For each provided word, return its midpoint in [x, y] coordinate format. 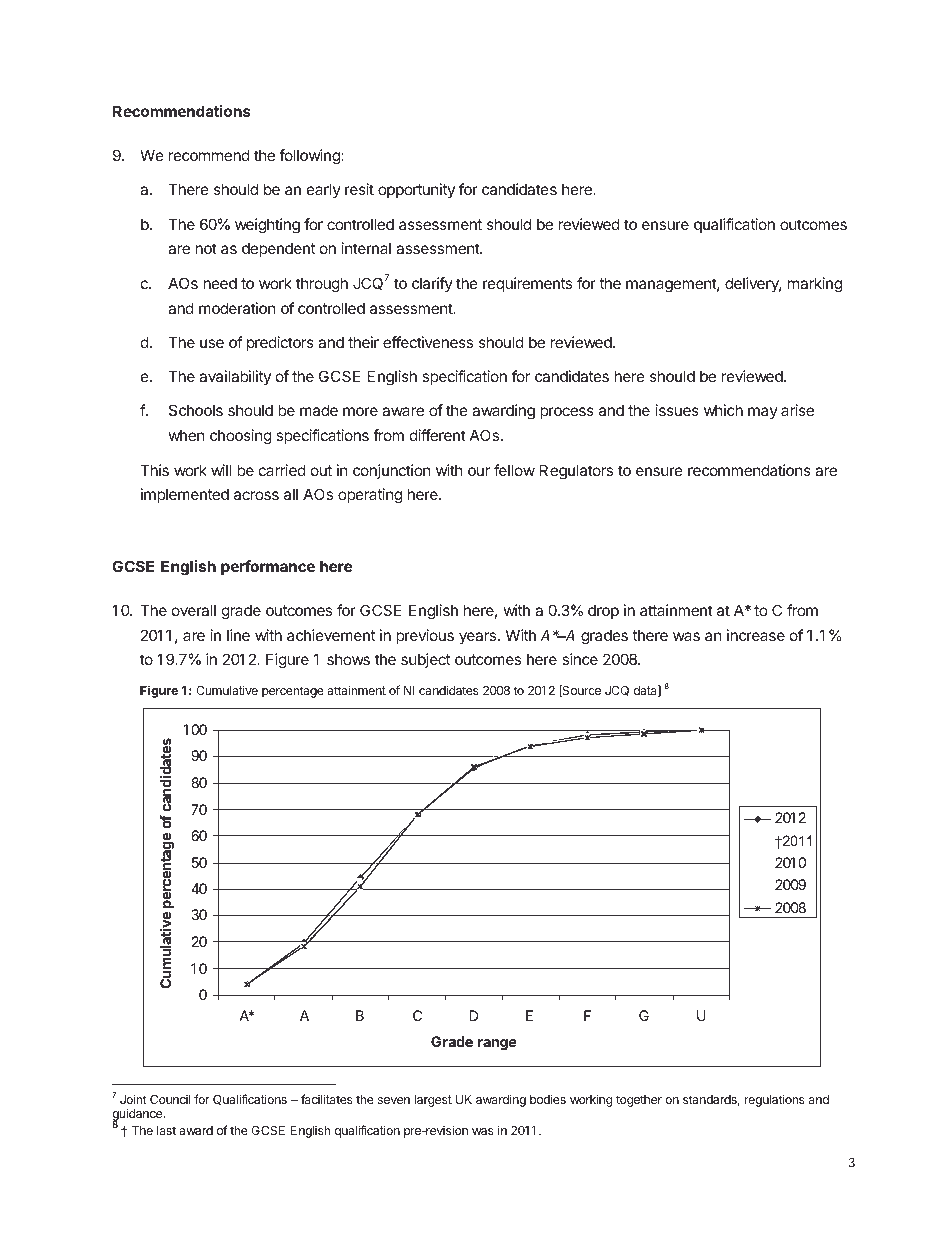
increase [756, 635]
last [166, 1130]
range [497, 1044]
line [238, 635]
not [206, 248]
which [723, 410]
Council [170, 1099]
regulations [775, 1100]
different [438, 435]
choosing [241, 437]
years [477, 638]
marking [815, 285]
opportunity [416, 190]
